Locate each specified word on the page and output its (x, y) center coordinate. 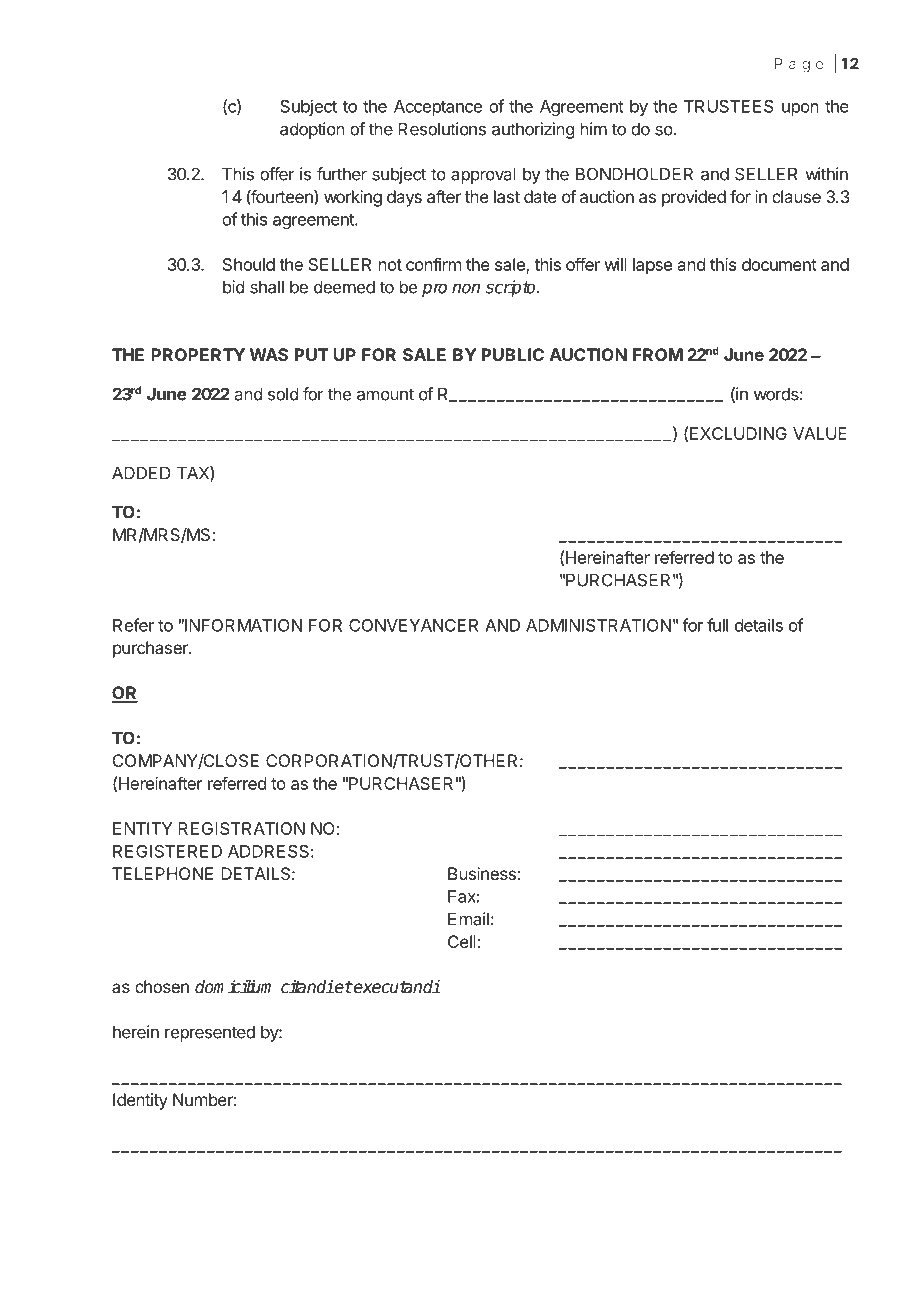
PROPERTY (198, 354)
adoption (312, 130)
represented (210, 1033)
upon (800, 109)
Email (468, 919)
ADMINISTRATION (598, 625)
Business (482, 873)
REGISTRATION (241, 828)
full (717, 625)
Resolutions (442, 129)
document (779, 264)
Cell (463, 941)
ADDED (141, 473)
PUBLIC (513, 354)
